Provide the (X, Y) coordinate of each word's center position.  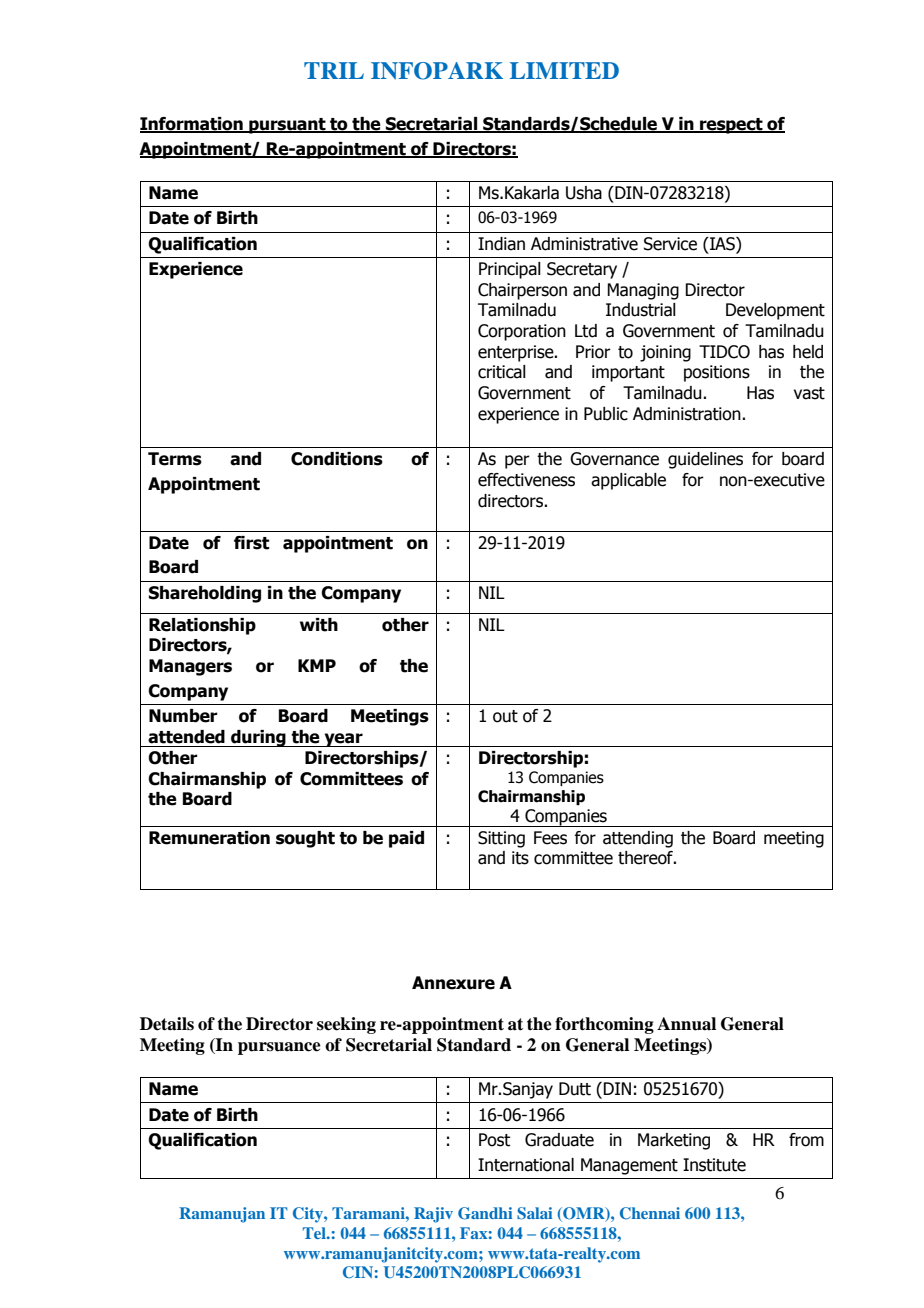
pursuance (279, 1048)
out (505, 716)
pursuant (287, 126)
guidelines (705, 460)
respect (731, 126)
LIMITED (564, 70)
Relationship (202, 626)
